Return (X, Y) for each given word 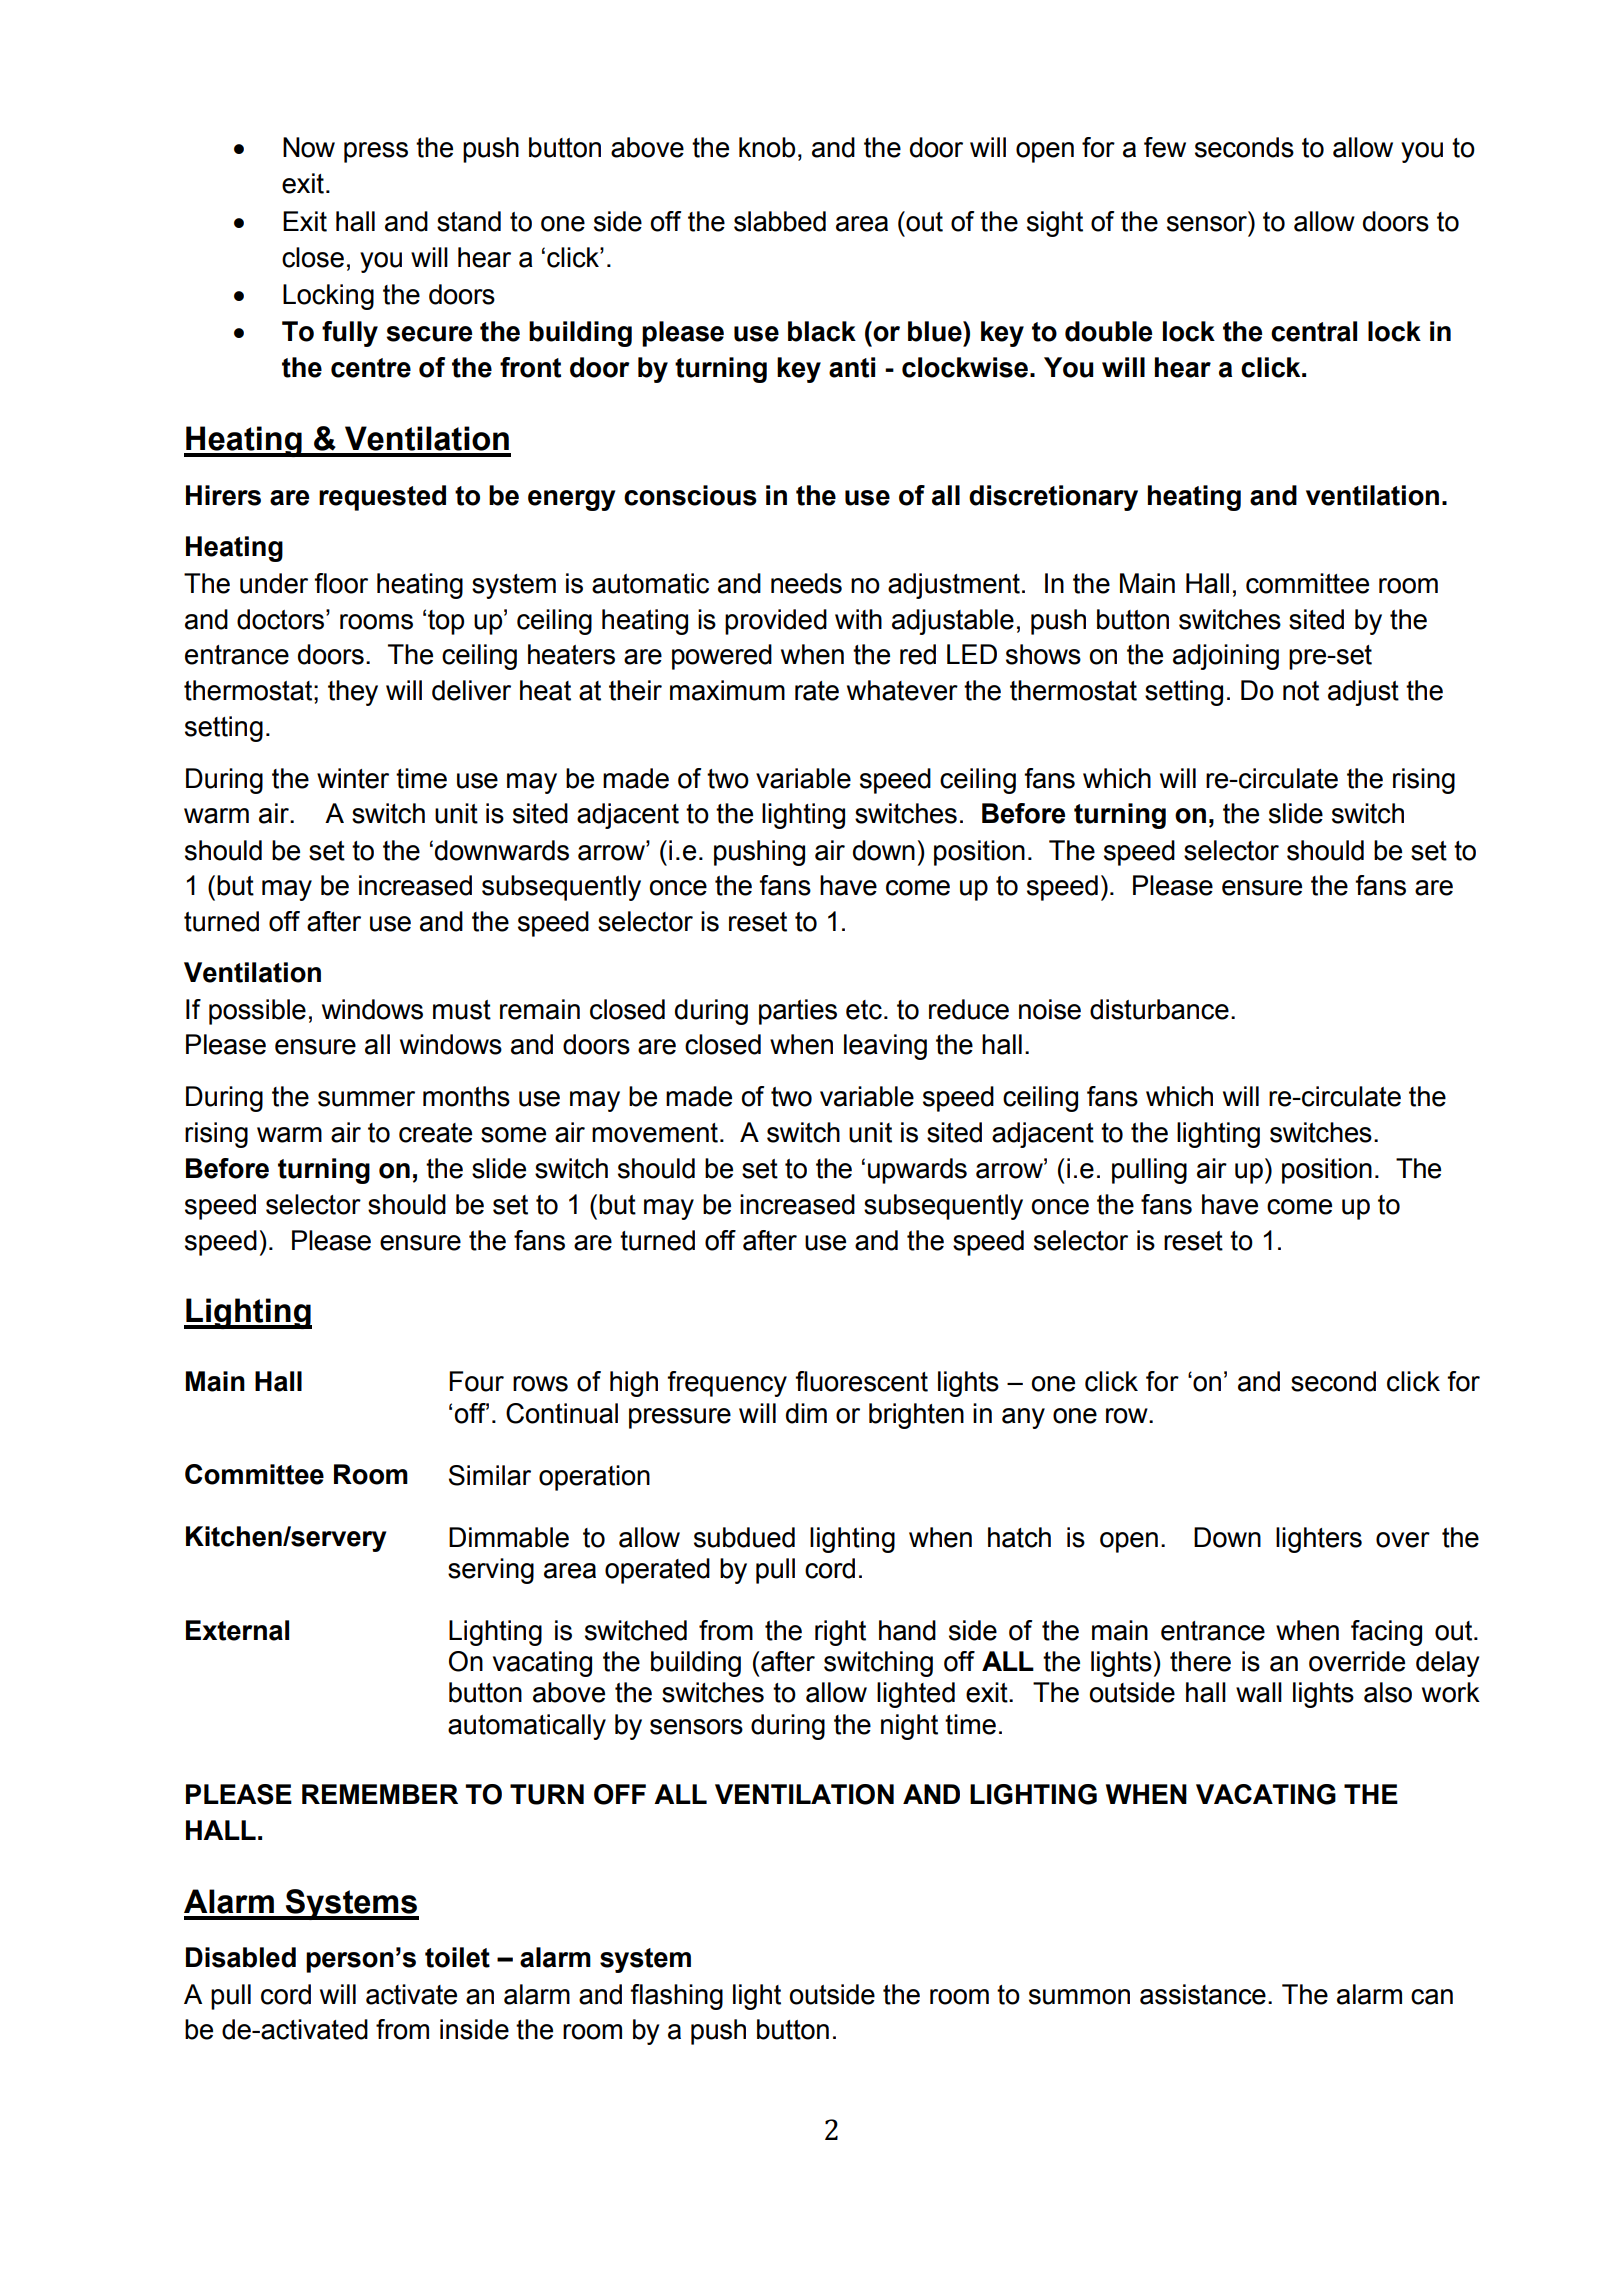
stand (469, 221)
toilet (457, 1957)
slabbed (780, 221)
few (1165, 147)
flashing (676, 1997)
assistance (1203, 1994)
